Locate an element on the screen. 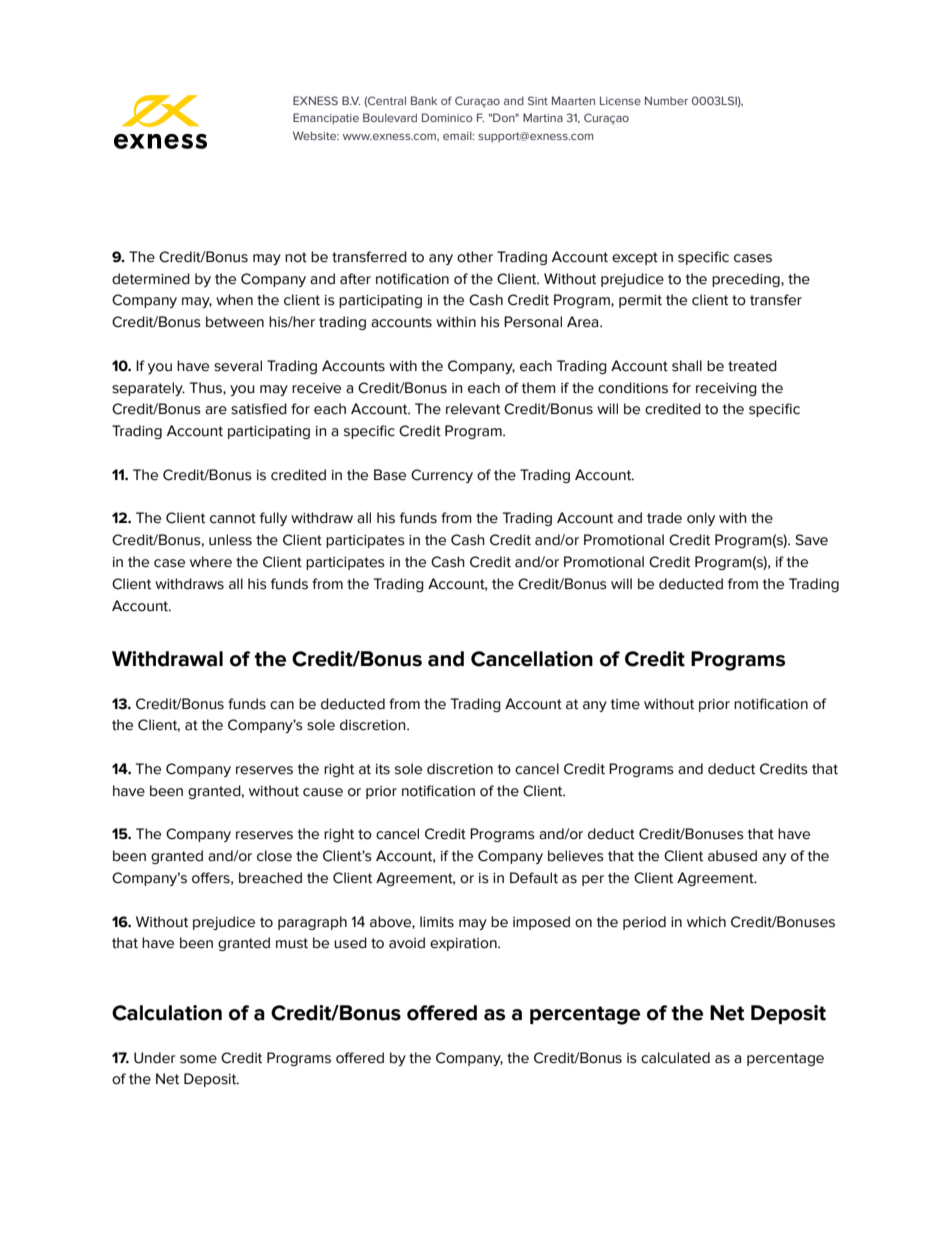 The width and height of the screenshot is (952, 1233). Boulevard is located at coordinates (390, 117).
